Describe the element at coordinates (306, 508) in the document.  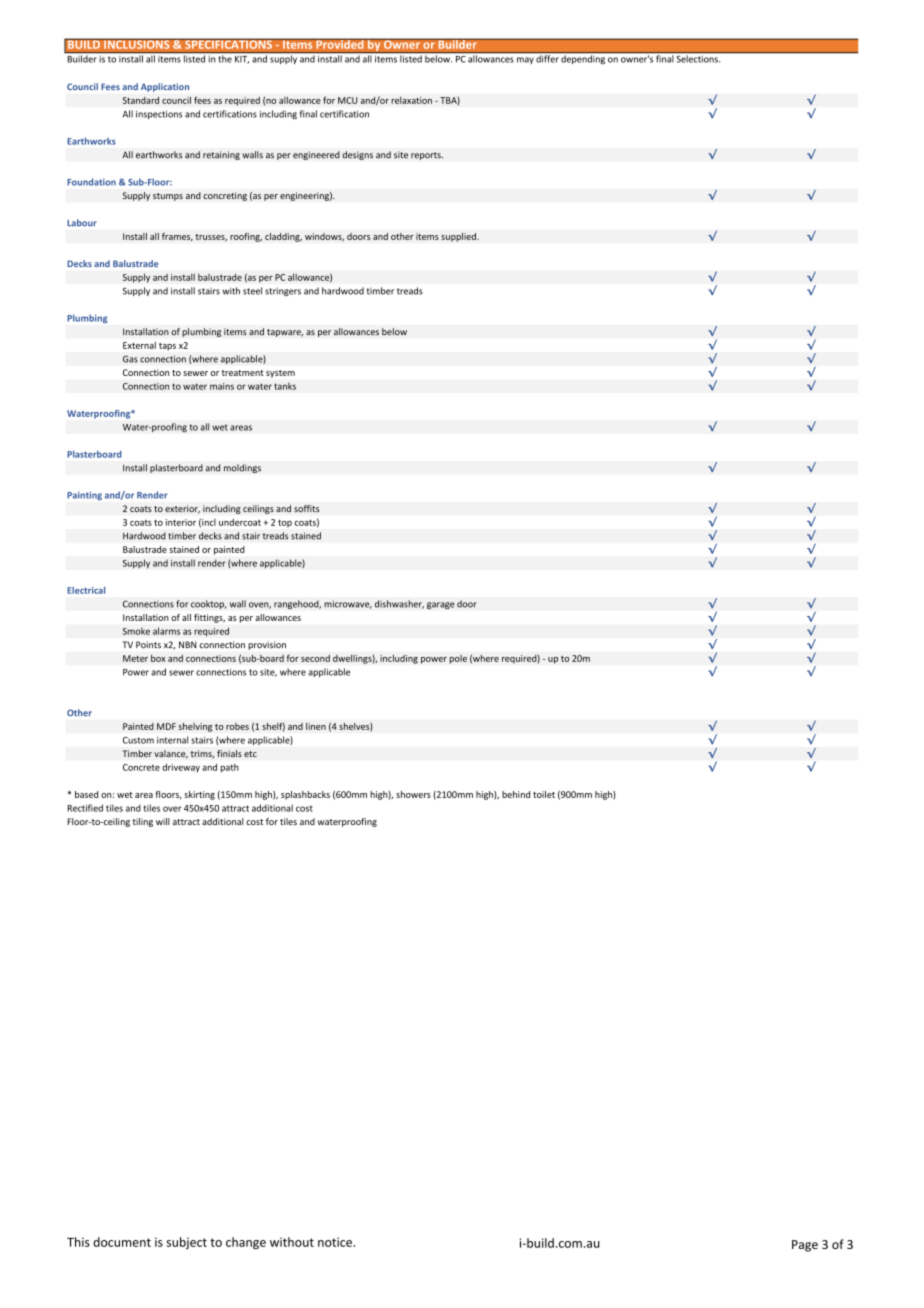
I see `soffits` at that location.
